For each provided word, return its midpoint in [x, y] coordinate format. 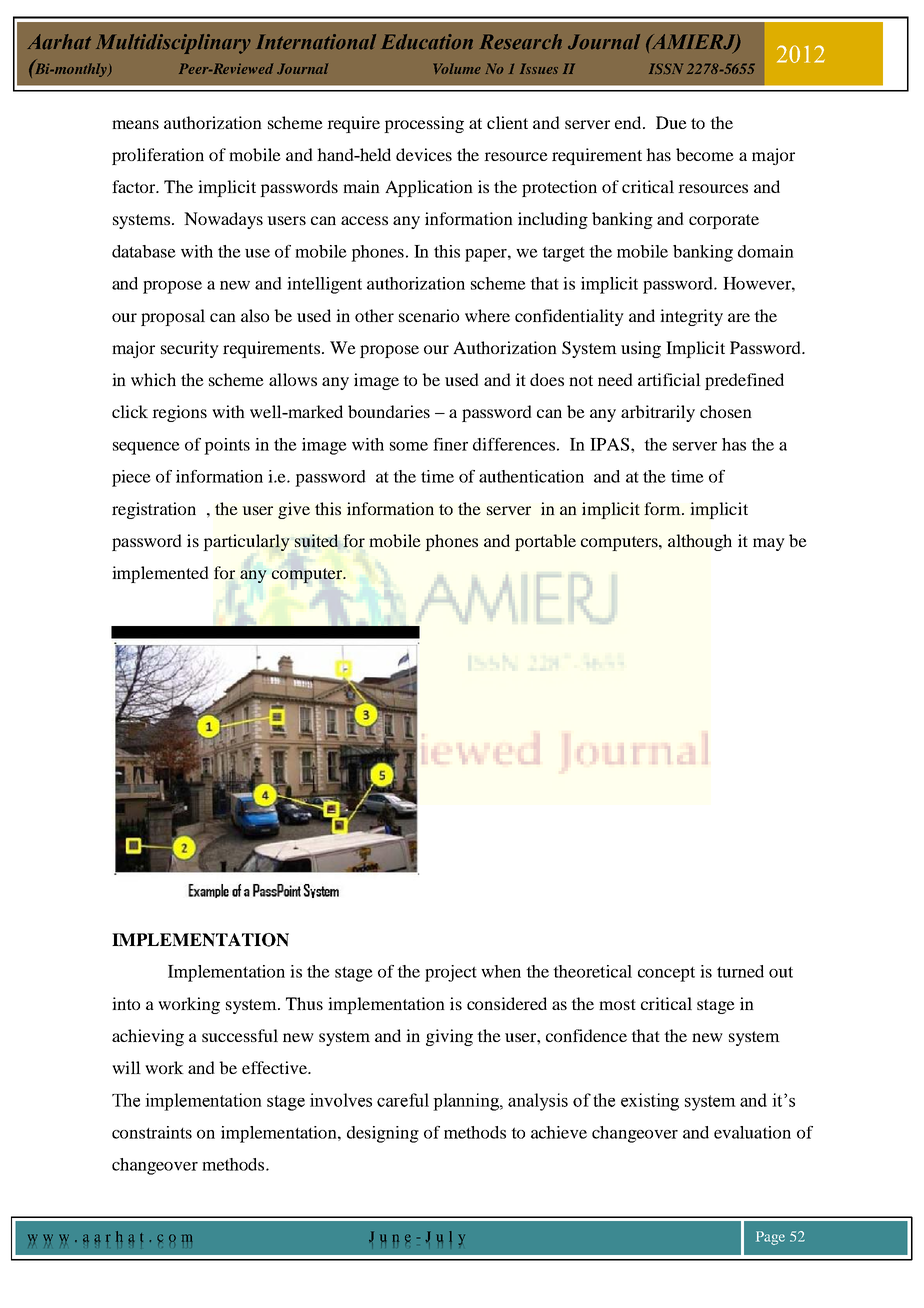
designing [383, 1134]
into [126, 1003]
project [451, 973]
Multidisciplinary [173, 44]
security [190, 349]
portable [545, 542]
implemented [160, 574]
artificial [669, 379]
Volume [457, 68]
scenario [429, 315]
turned [740, 971]
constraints [152, 1132]
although [700, 542]
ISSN [666, 69]
